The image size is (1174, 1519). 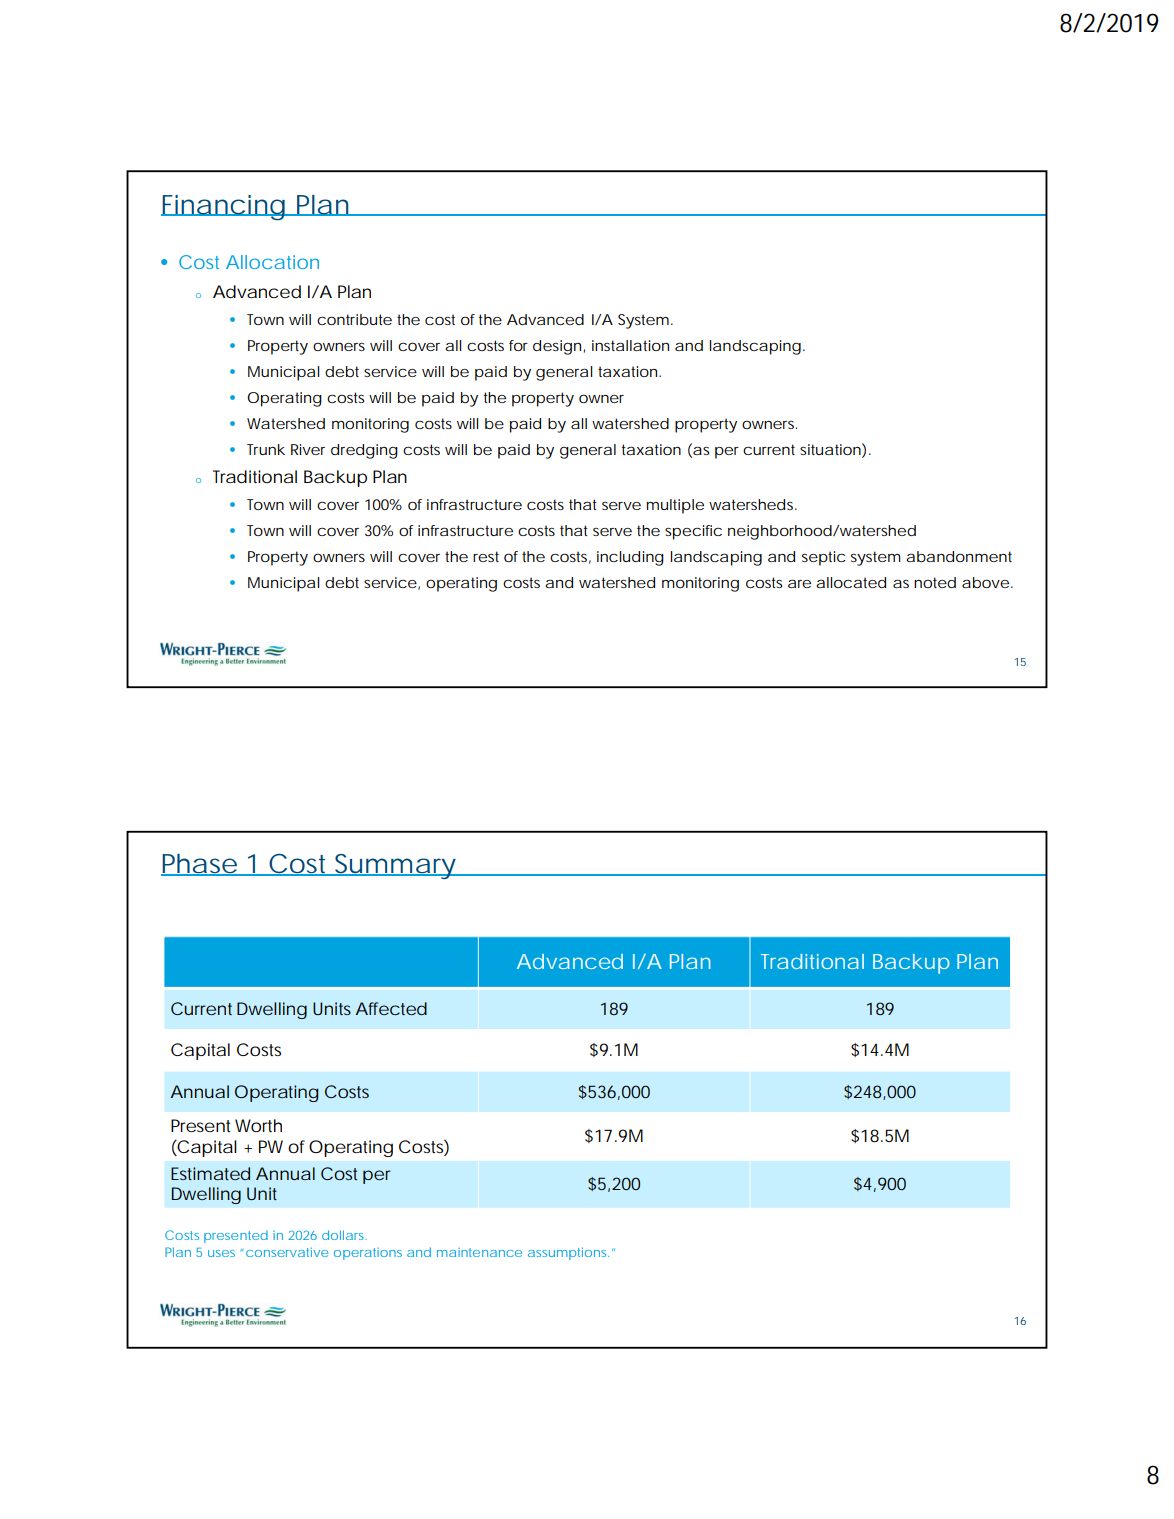 What do you see at coordinates (630, 345) in the screenshot?
I see `installation` at bounding box center [630, 345].
